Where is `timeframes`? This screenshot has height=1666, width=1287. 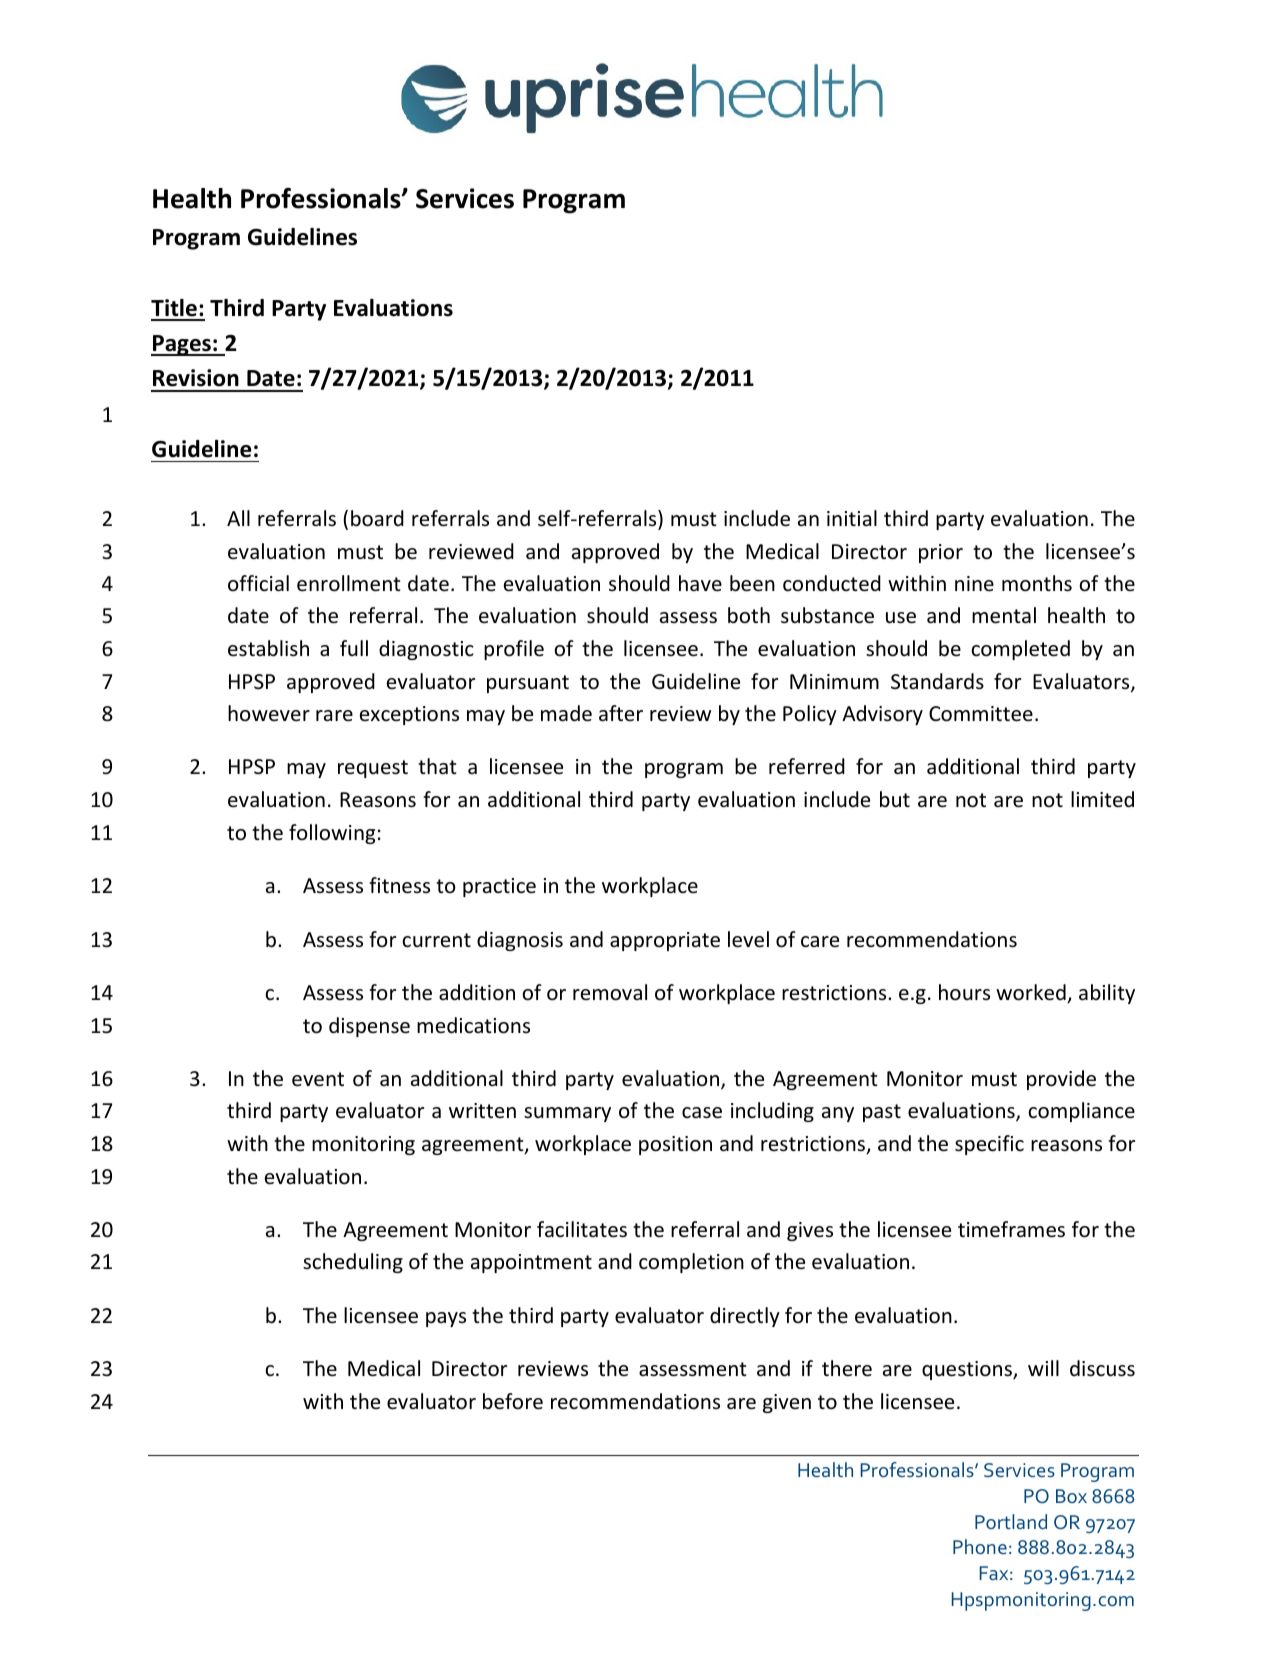 timeframes is located at coordinates (1011, 1229).
